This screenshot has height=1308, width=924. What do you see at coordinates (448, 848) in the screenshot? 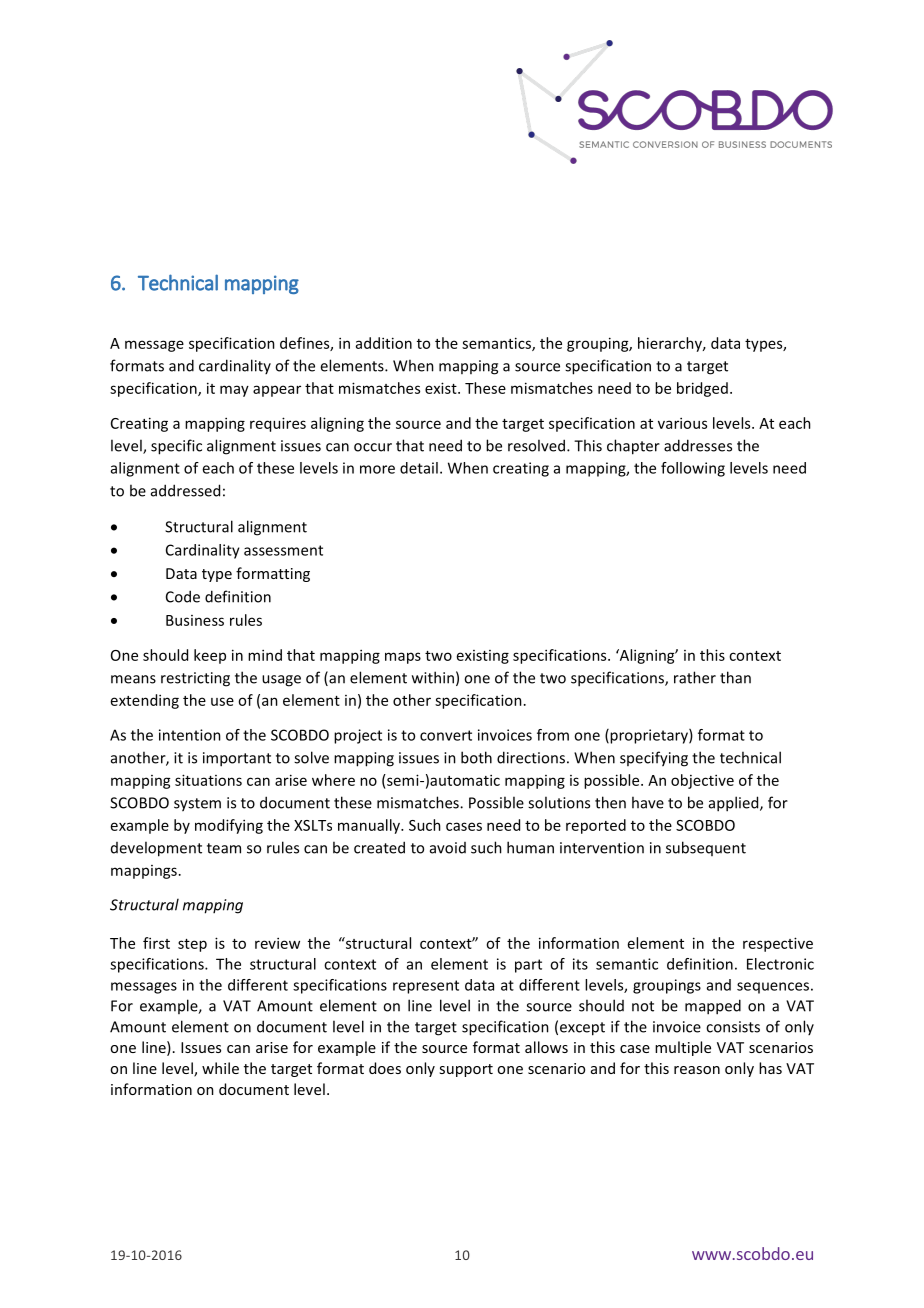
I see `avoid` at bounding box center [448, 848].
